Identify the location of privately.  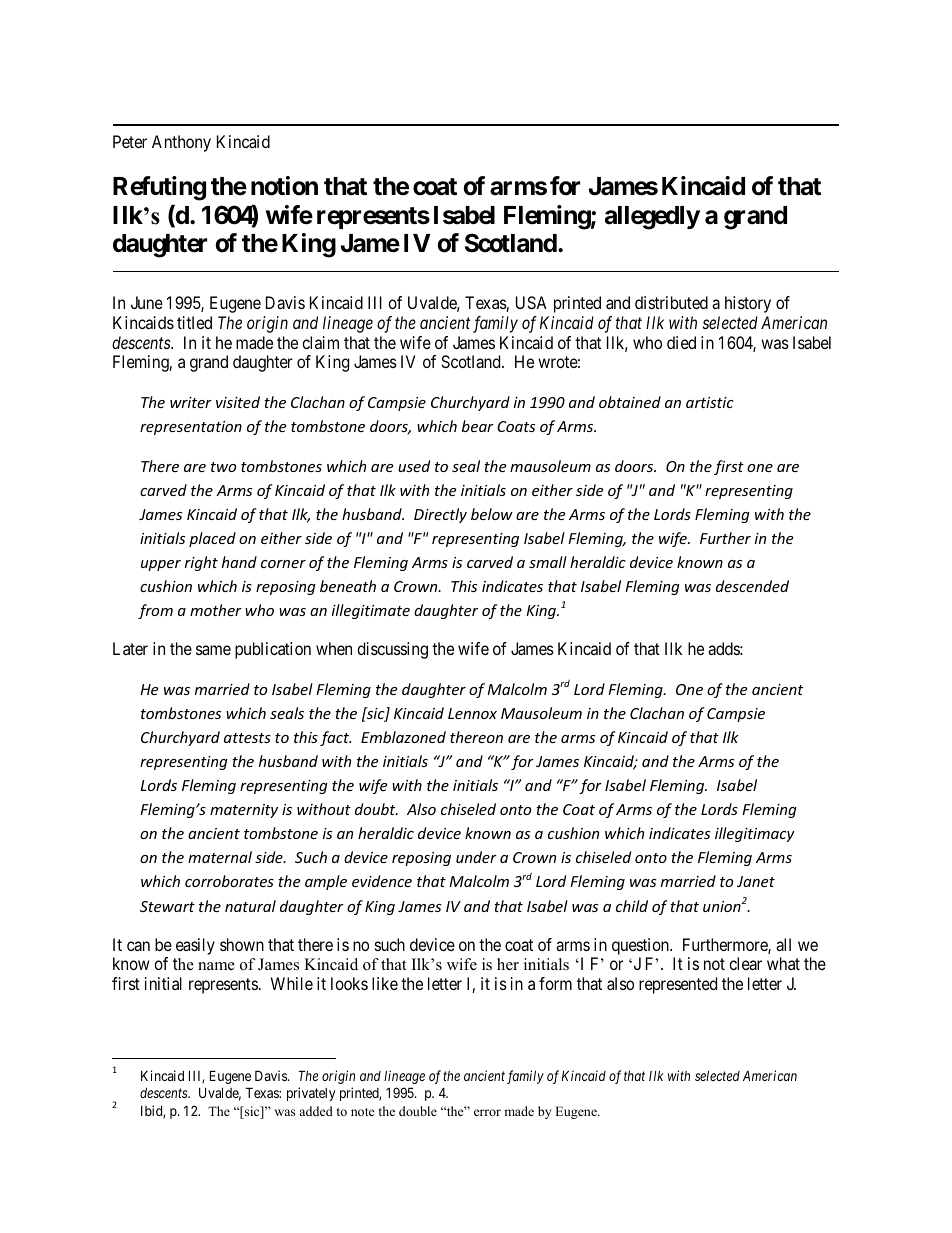
(311, 1094).
